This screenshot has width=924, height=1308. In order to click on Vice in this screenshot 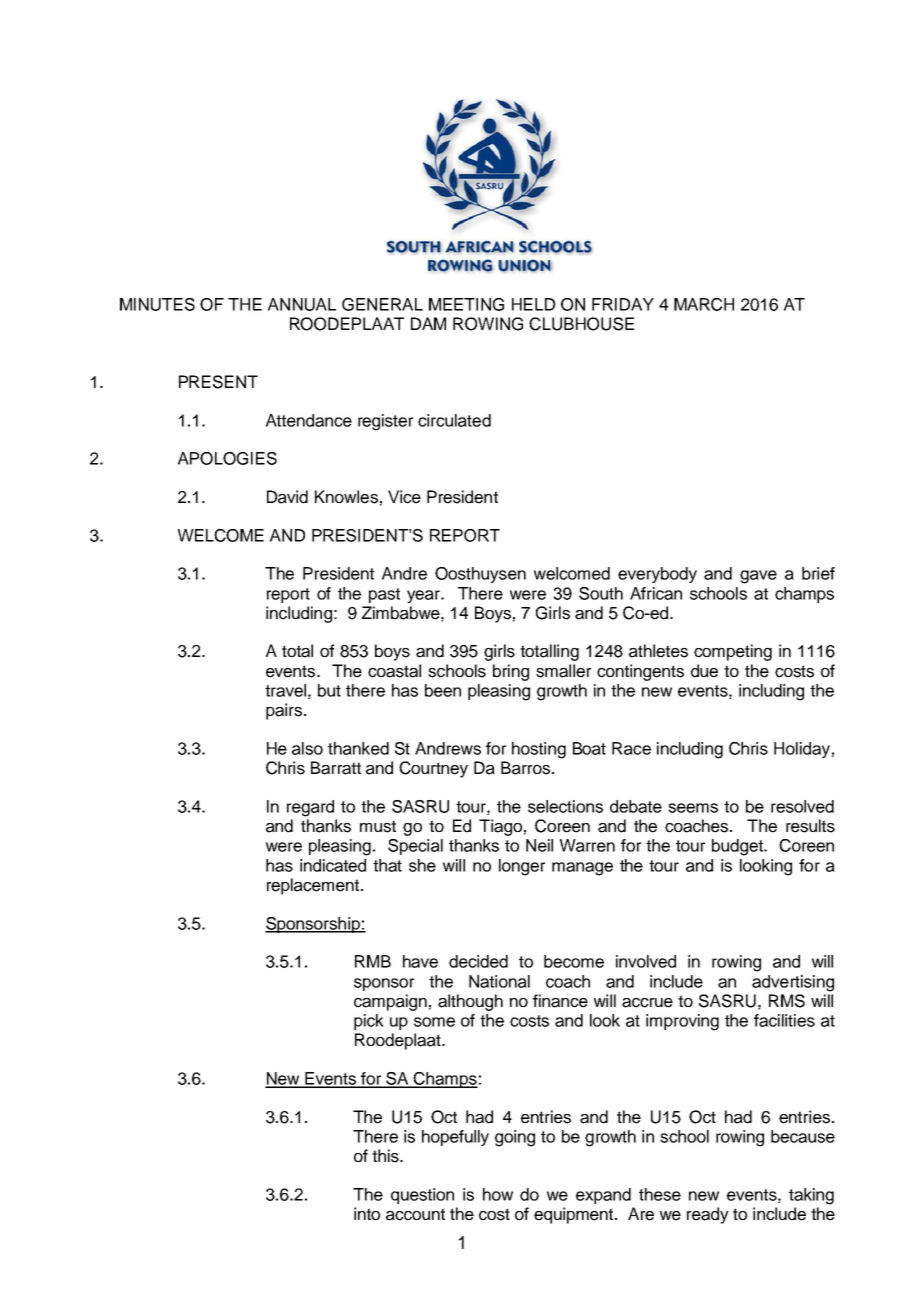, I will do `click(404, 497)`.
